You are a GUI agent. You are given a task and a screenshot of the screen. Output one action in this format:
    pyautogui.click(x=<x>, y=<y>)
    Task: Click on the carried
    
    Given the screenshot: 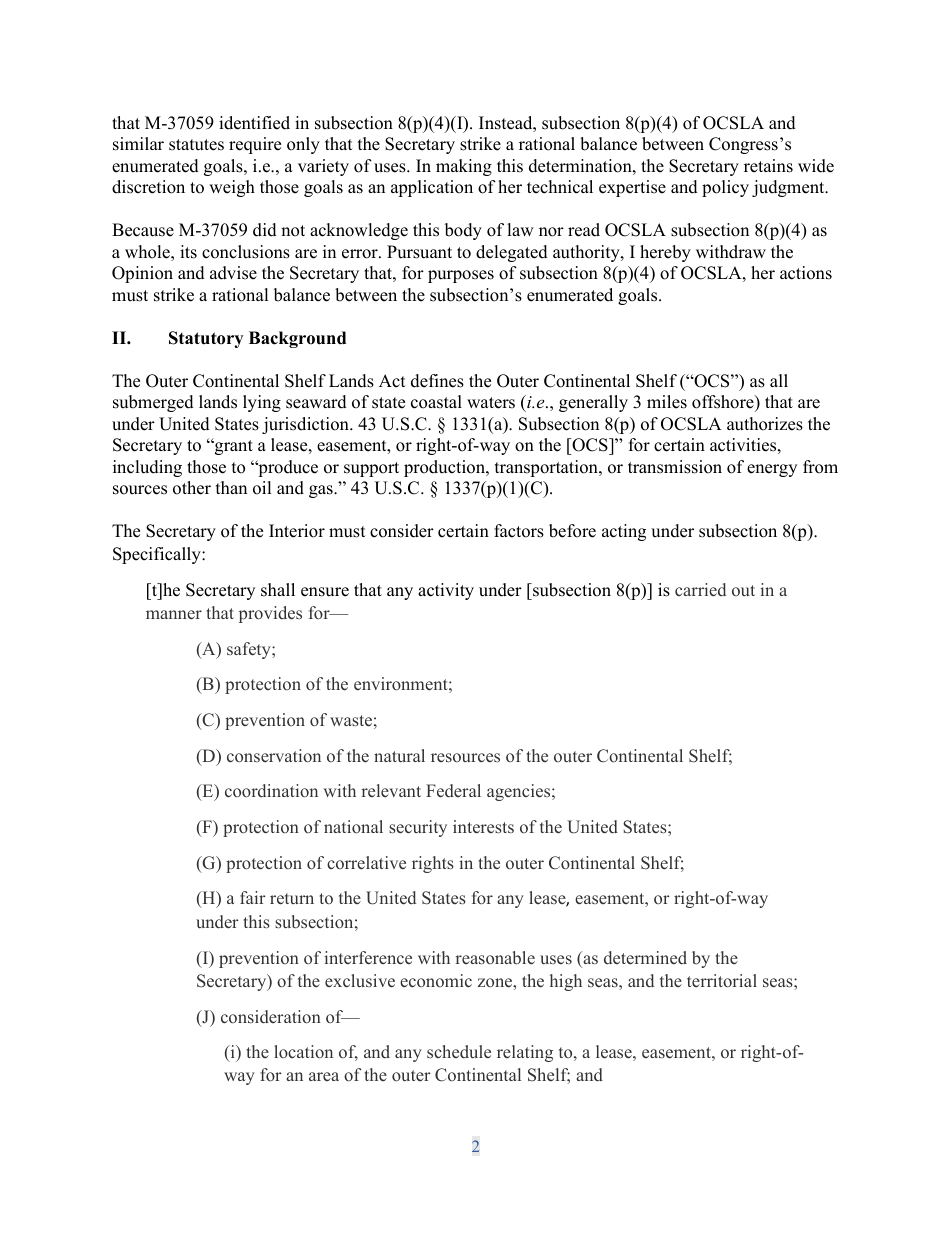 What is the action you would take?
    pyautogui.click(x=700, y=590)
